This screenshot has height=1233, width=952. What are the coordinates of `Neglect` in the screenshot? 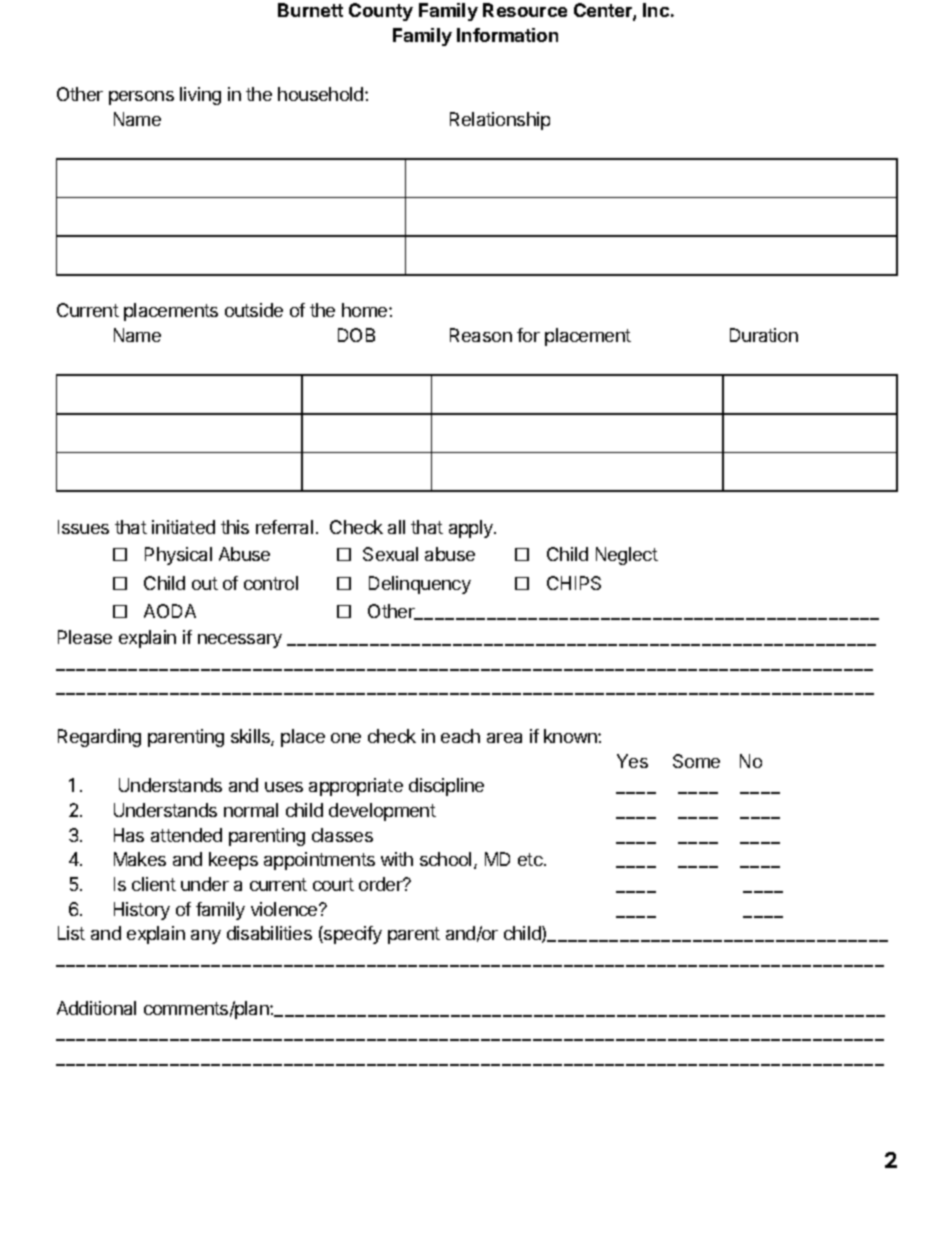 It's located at (627, 556).
